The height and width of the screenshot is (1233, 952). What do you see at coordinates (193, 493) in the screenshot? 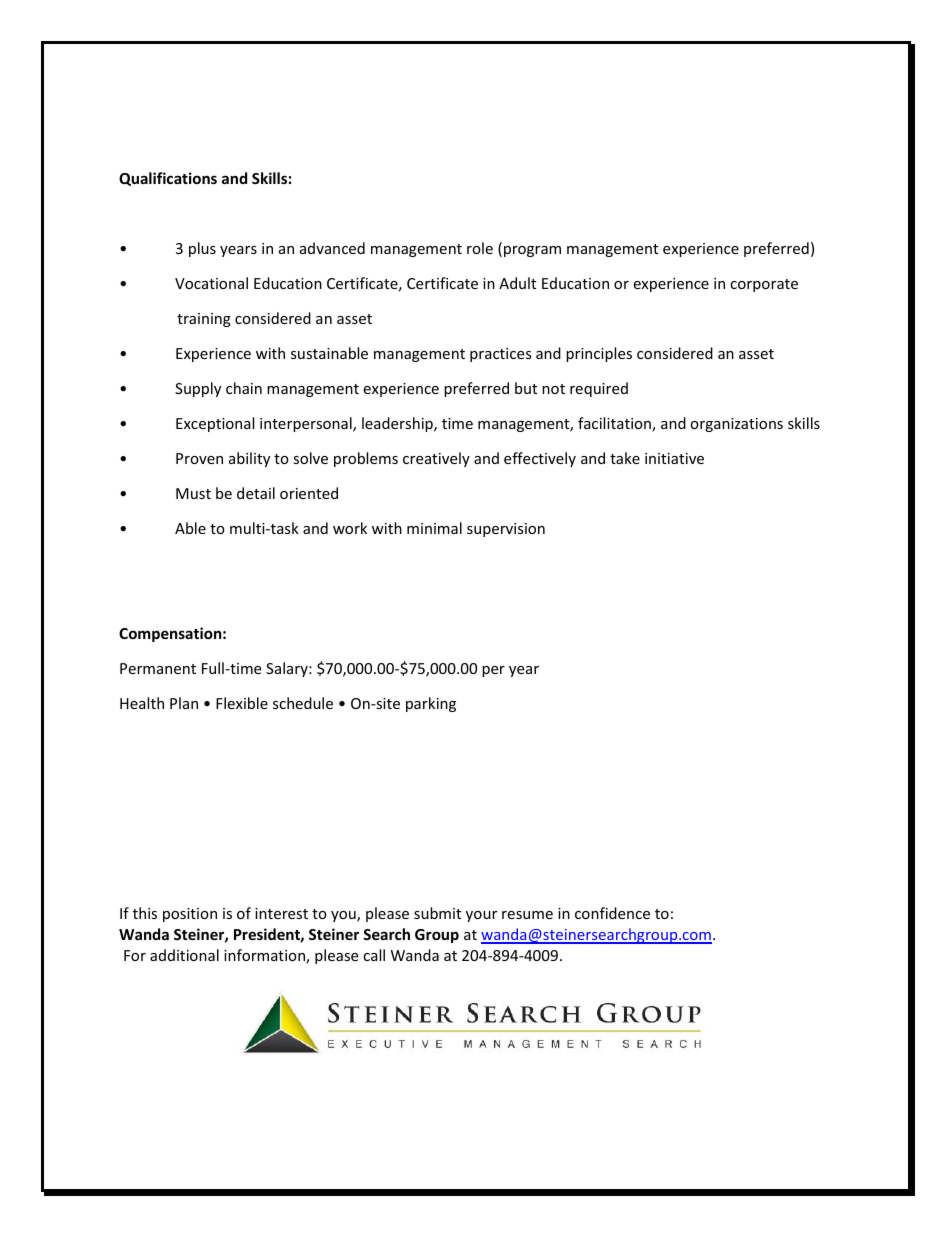
I see `Must` at bounding box center [193, 493].
